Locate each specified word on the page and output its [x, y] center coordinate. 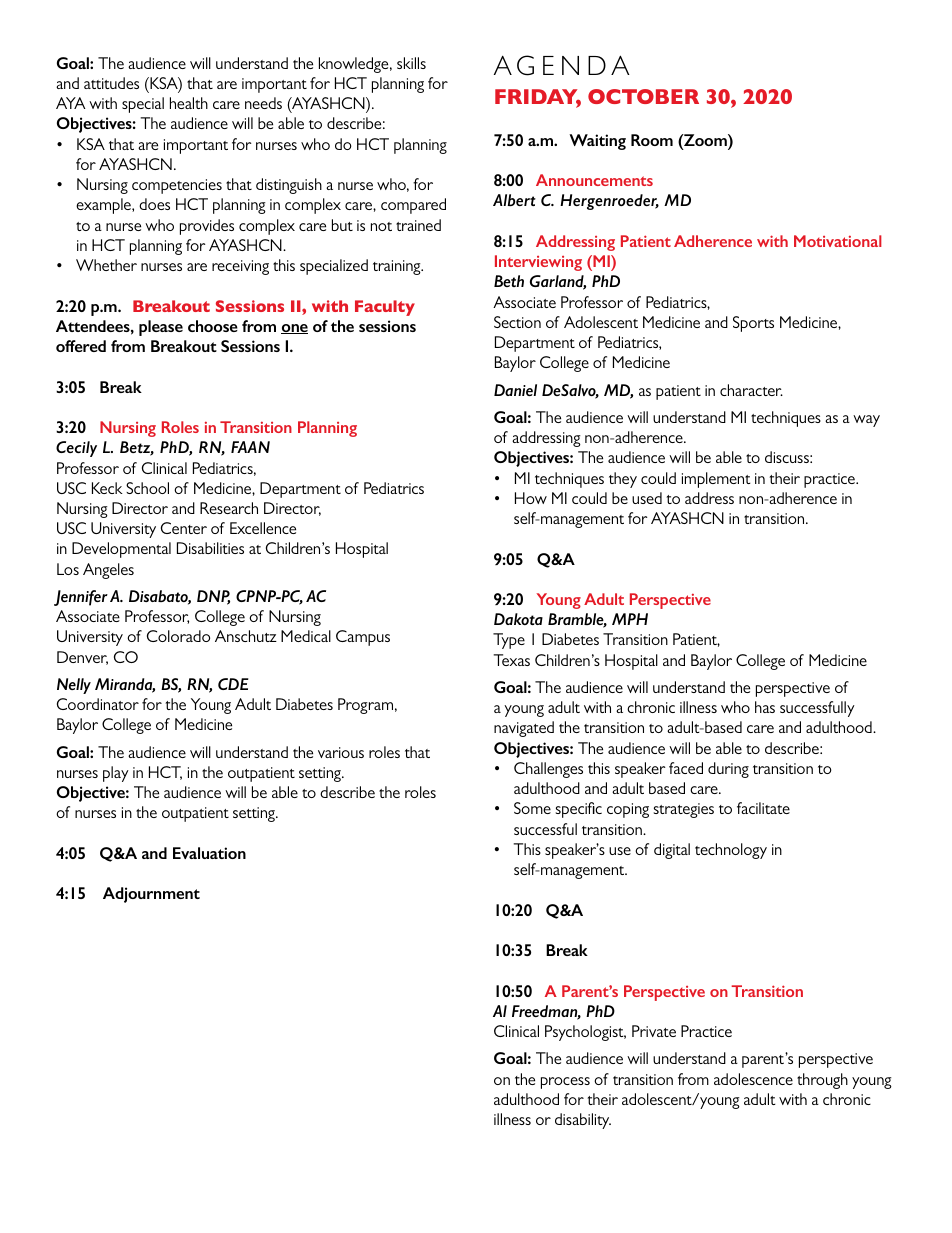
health [189, 103]
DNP [213, 597]
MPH [630, 619]
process [565, 1083]
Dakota [518, 619]
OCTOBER [643, 96]
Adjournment [151, 895]
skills [411, 63]
